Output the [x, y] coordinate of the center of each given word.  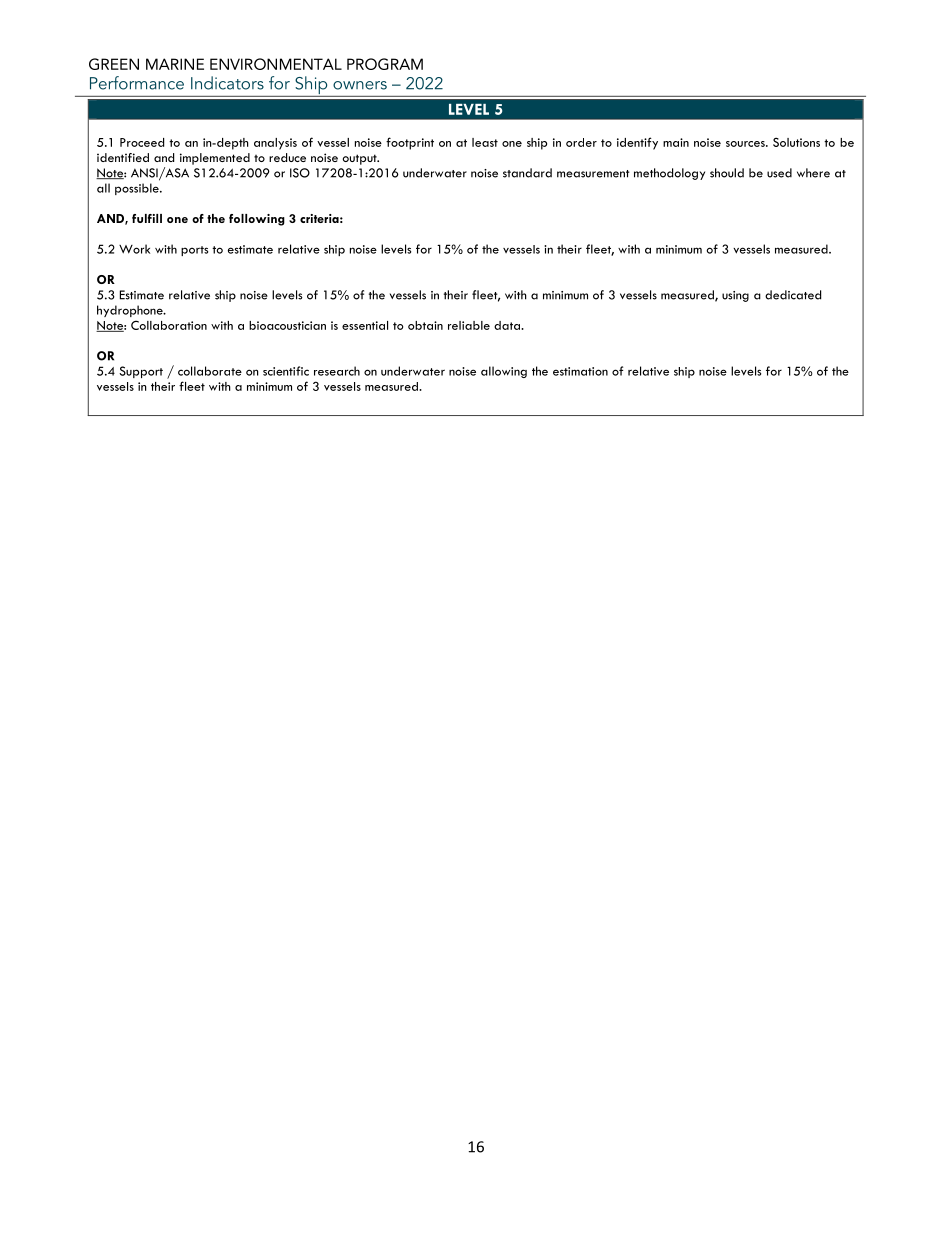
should [727, 173]
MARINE [175, 64]
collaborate [210, 371]
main [676, 142]
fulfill [147, 218]
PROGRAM [385, 64]
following [257, 220]
